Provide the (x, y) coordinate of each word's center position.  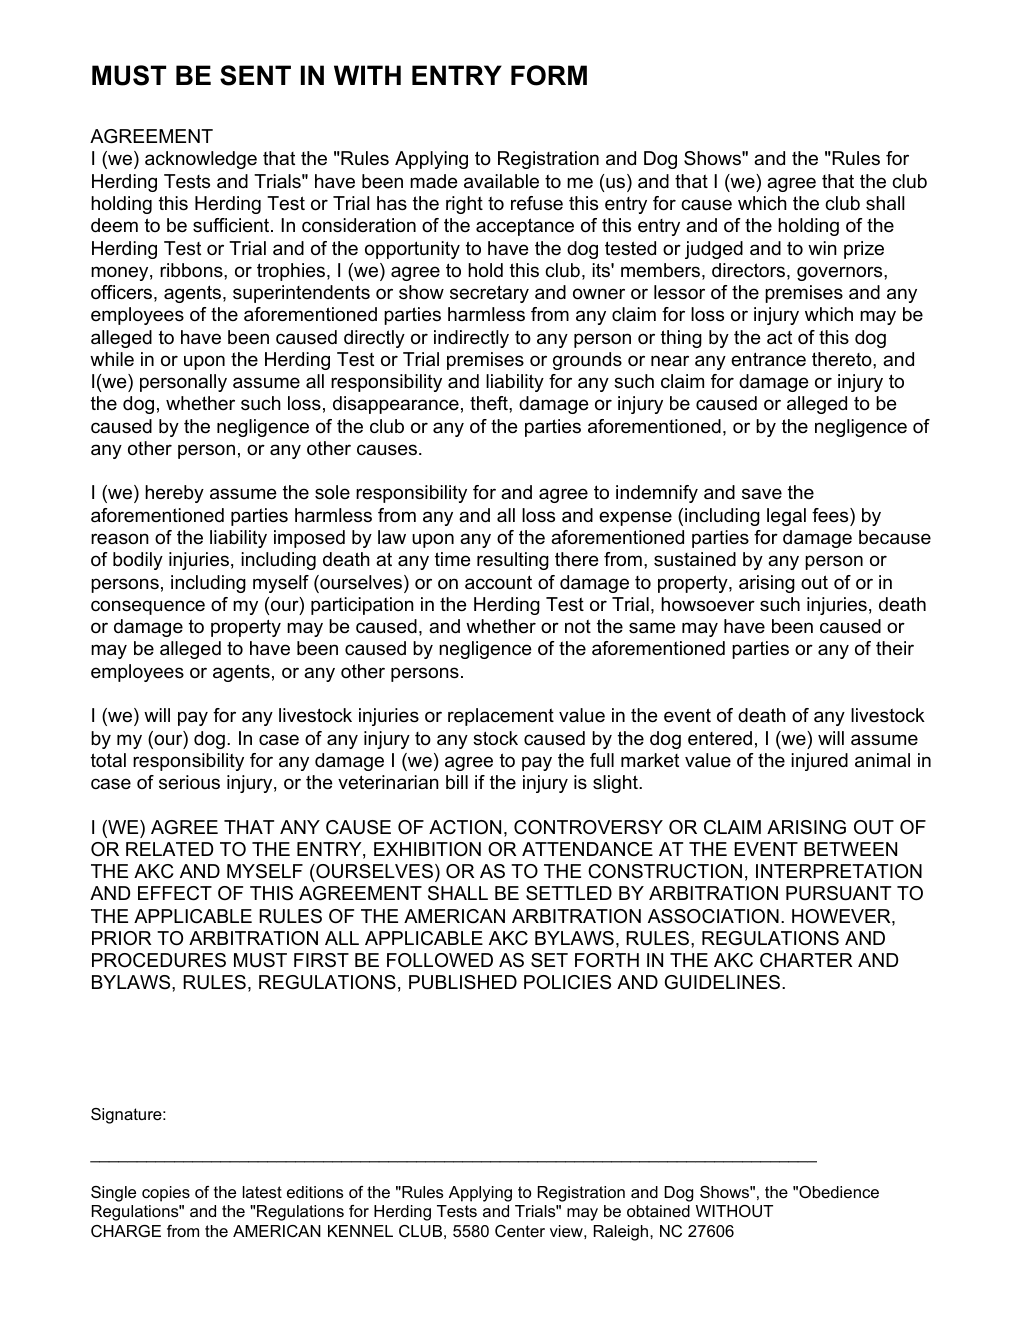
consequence (148, 607)
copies (166, 1194)
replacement (501, 717)
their (895, 648)
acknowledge (201, 160)
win (822, 248)
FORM (549, 75)
